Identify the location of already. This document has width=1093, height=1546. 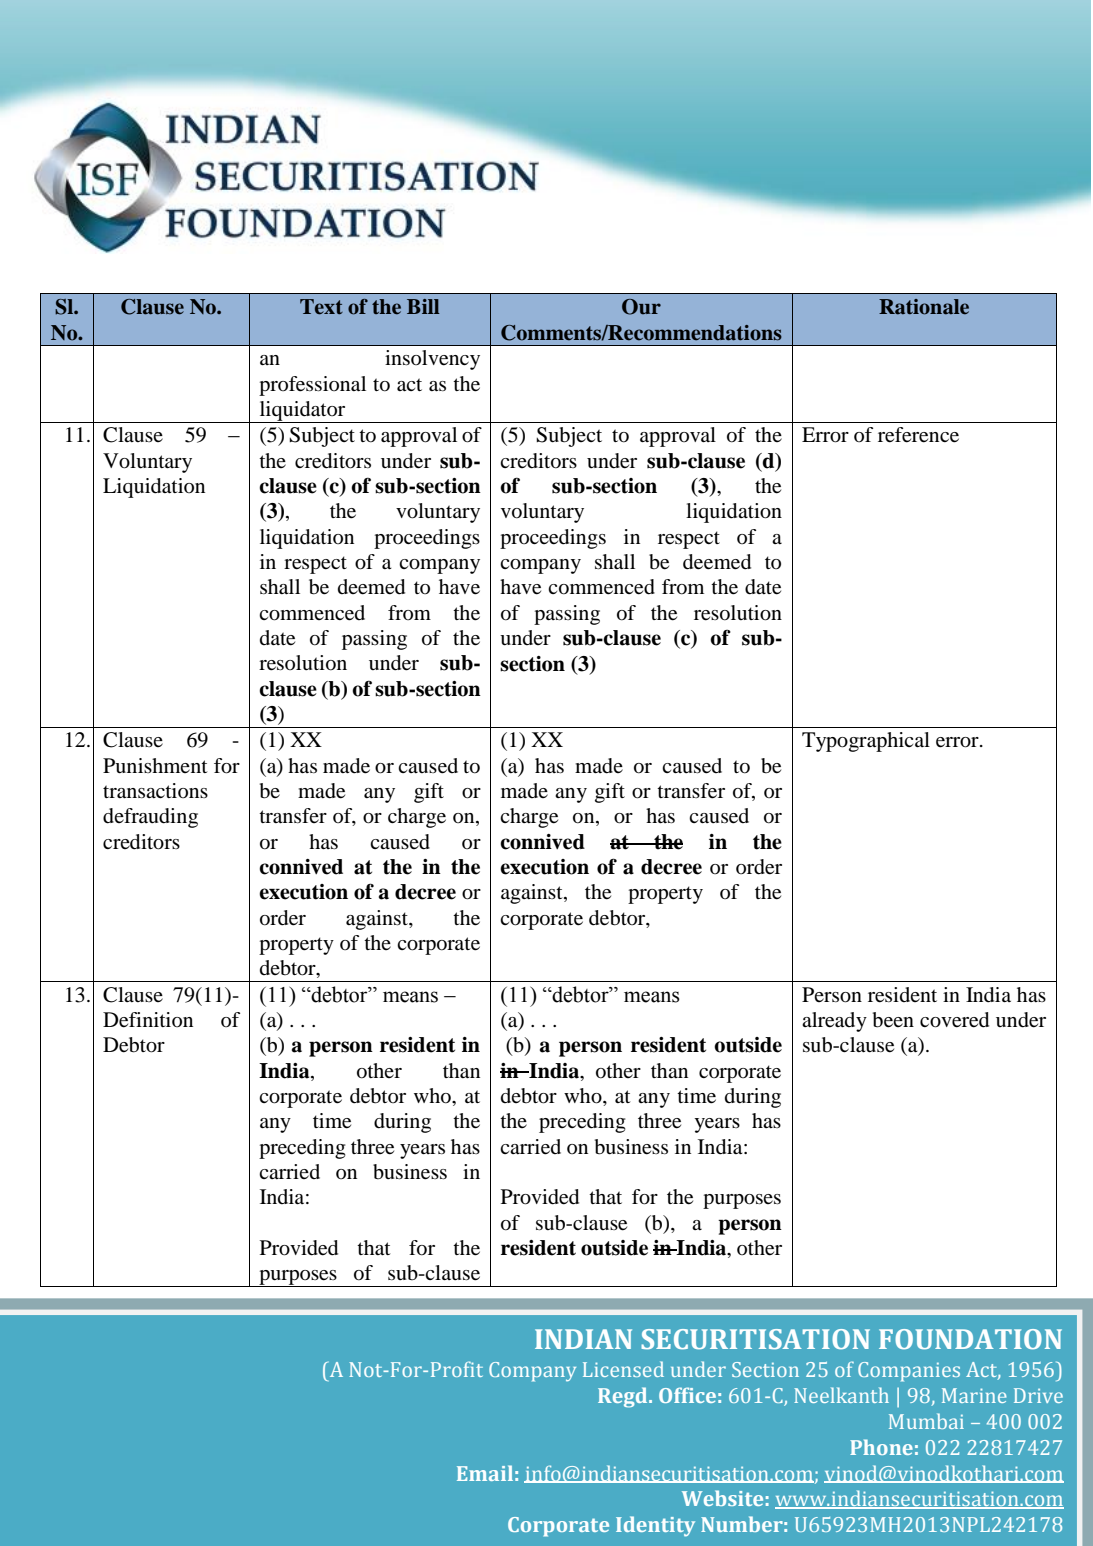
(834, 1022).
